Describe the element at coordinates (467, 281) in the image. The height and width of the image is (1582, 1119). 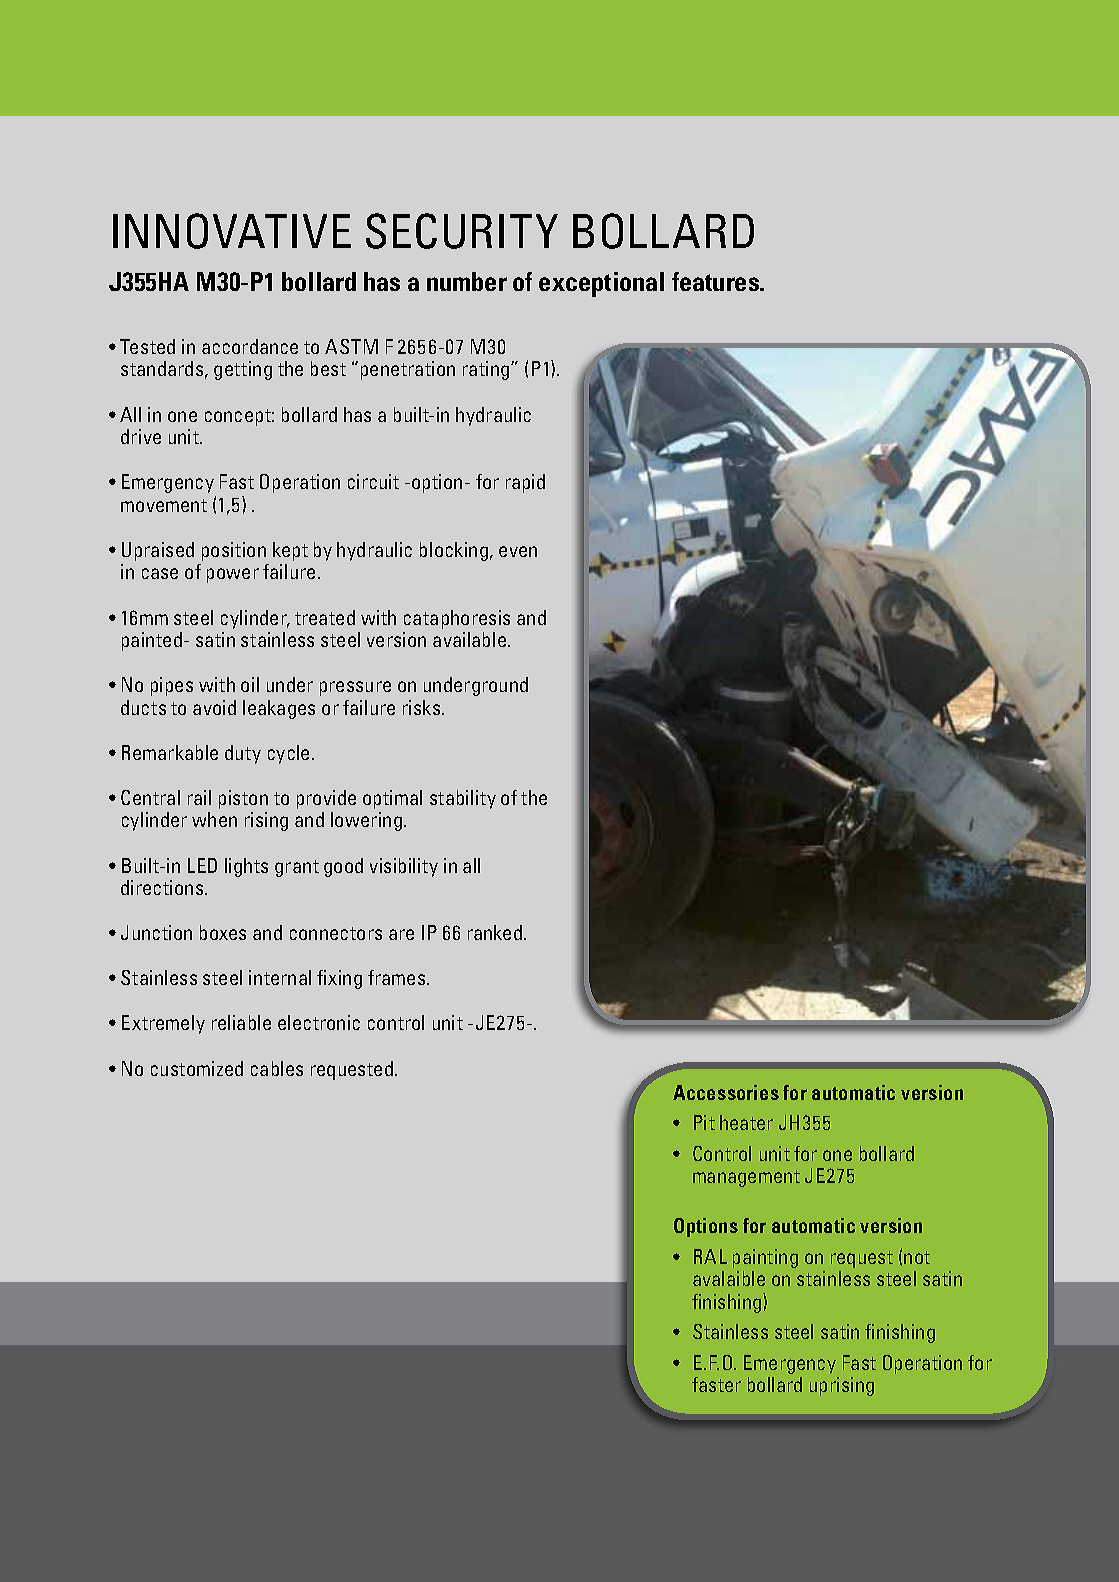
I see `number` at that location.
